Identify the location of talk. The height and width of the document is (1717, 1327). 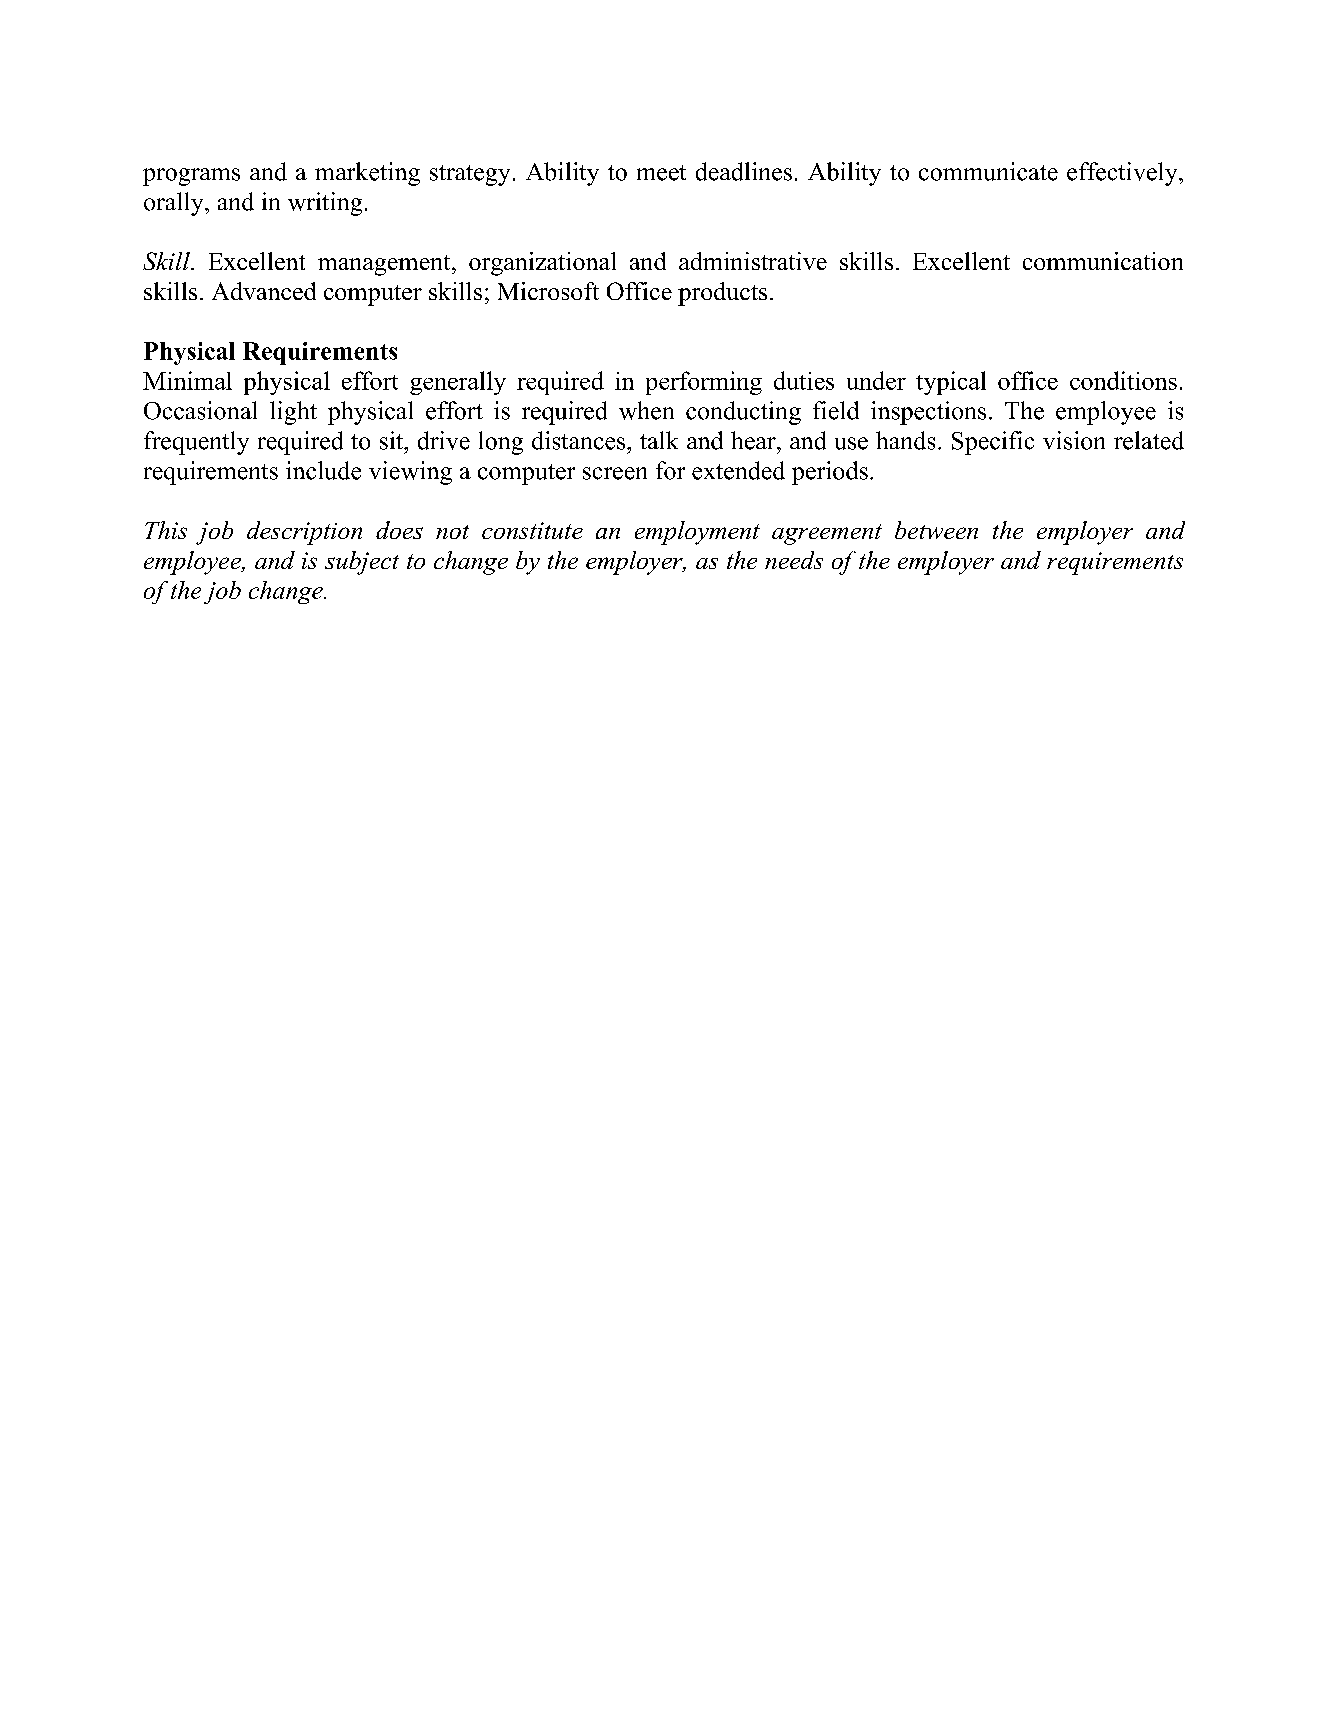
(659, 440).
